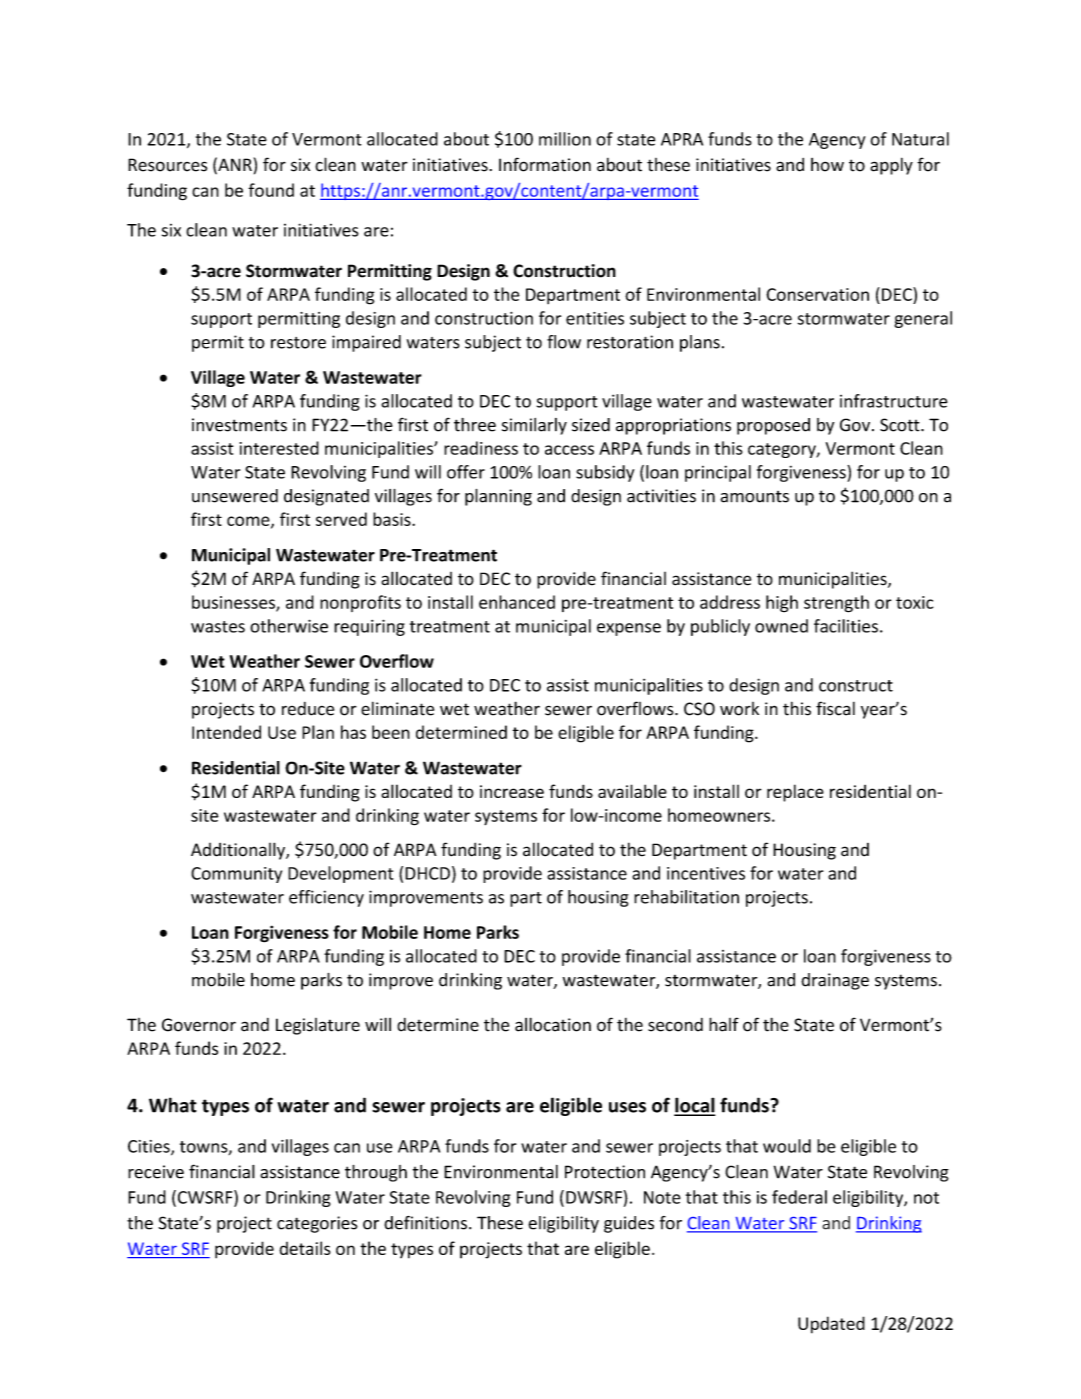  I want to click on allocation, so click(553, 1024).
